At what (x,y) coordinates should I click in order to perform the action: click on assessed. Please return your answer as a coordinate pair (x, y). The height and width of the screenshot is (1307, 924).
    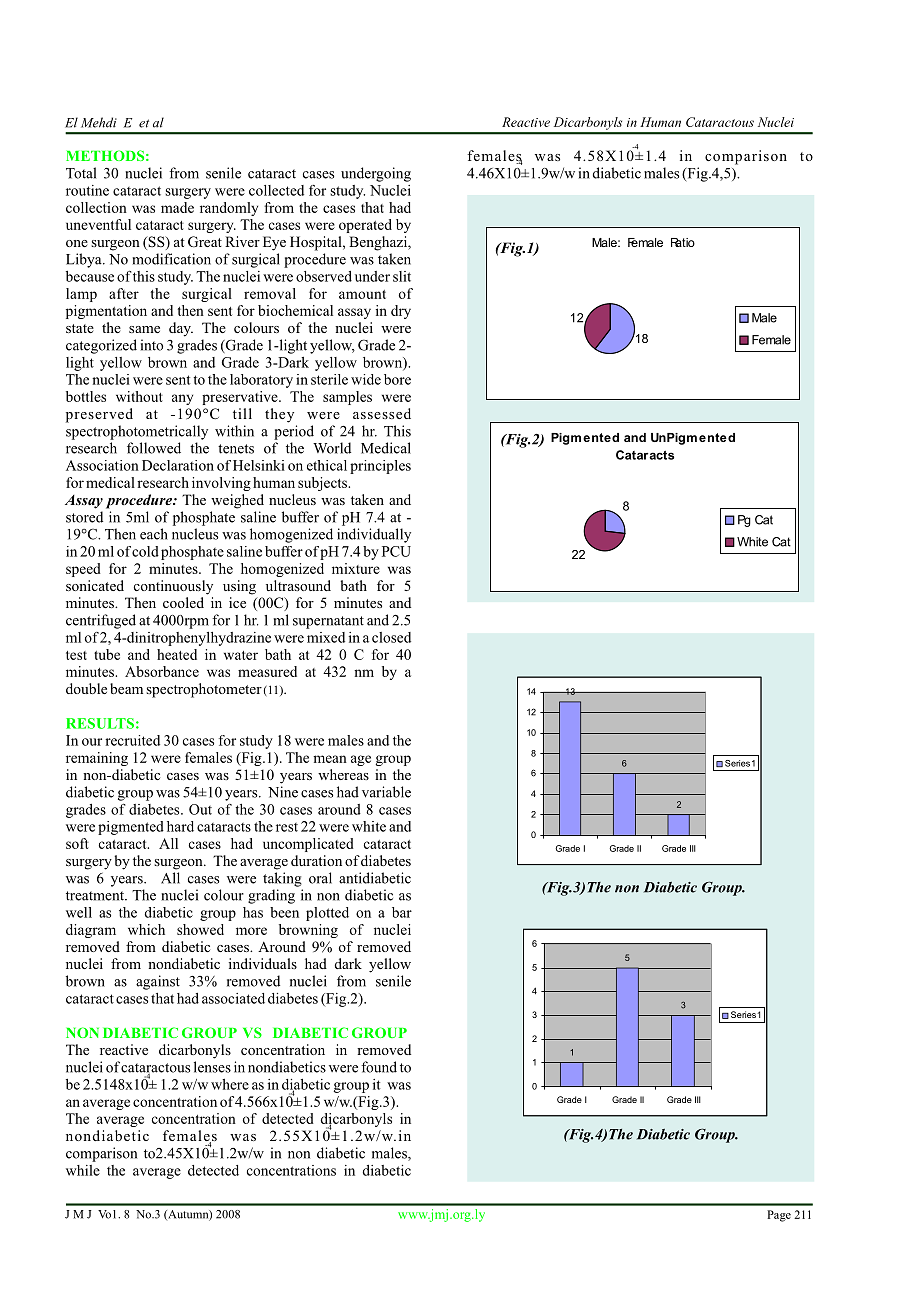
    Looking at the image, I should click on (382, 413).
